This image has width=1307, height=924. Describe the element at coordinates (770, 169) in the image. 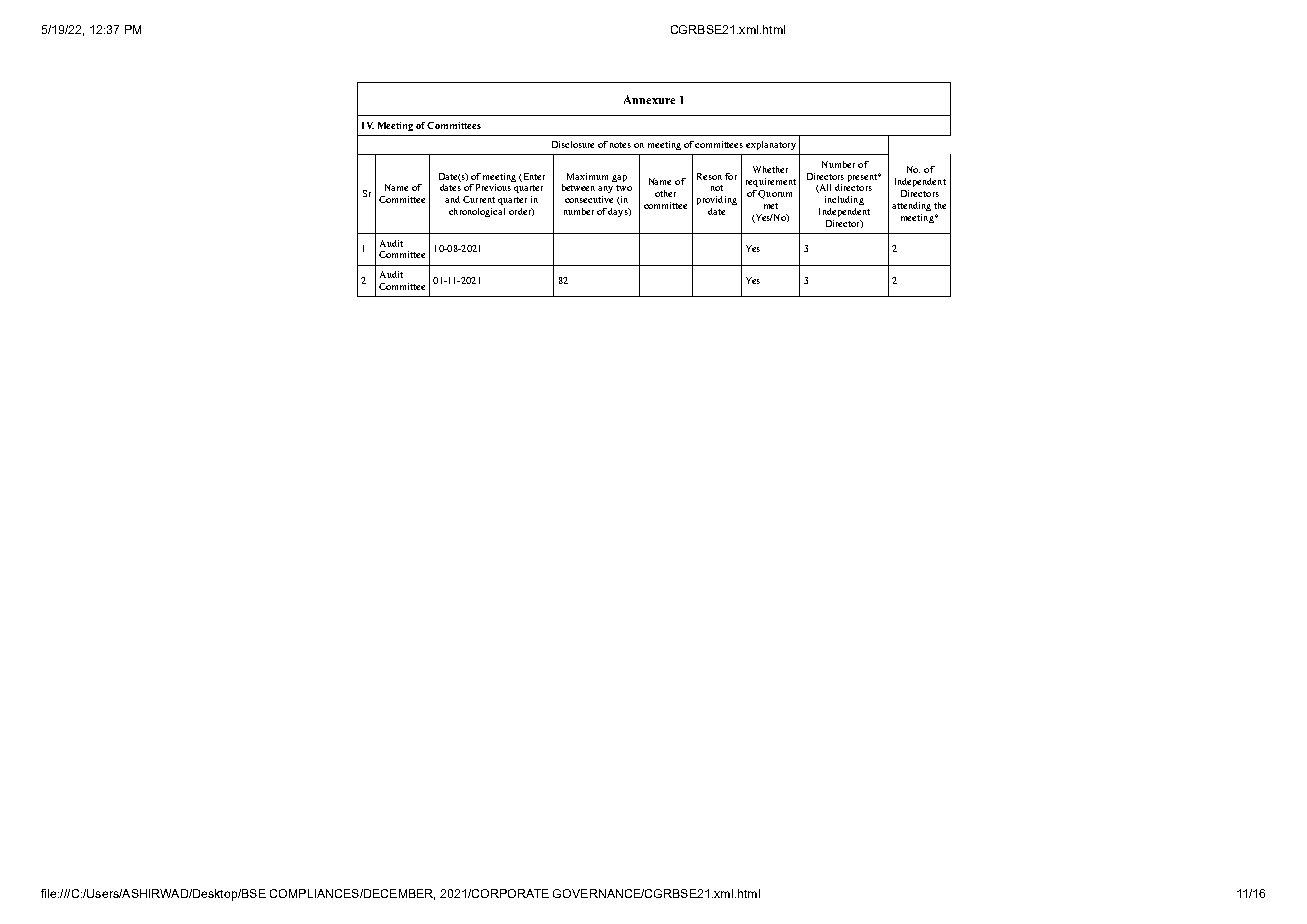

I see `Whether` at that location.
